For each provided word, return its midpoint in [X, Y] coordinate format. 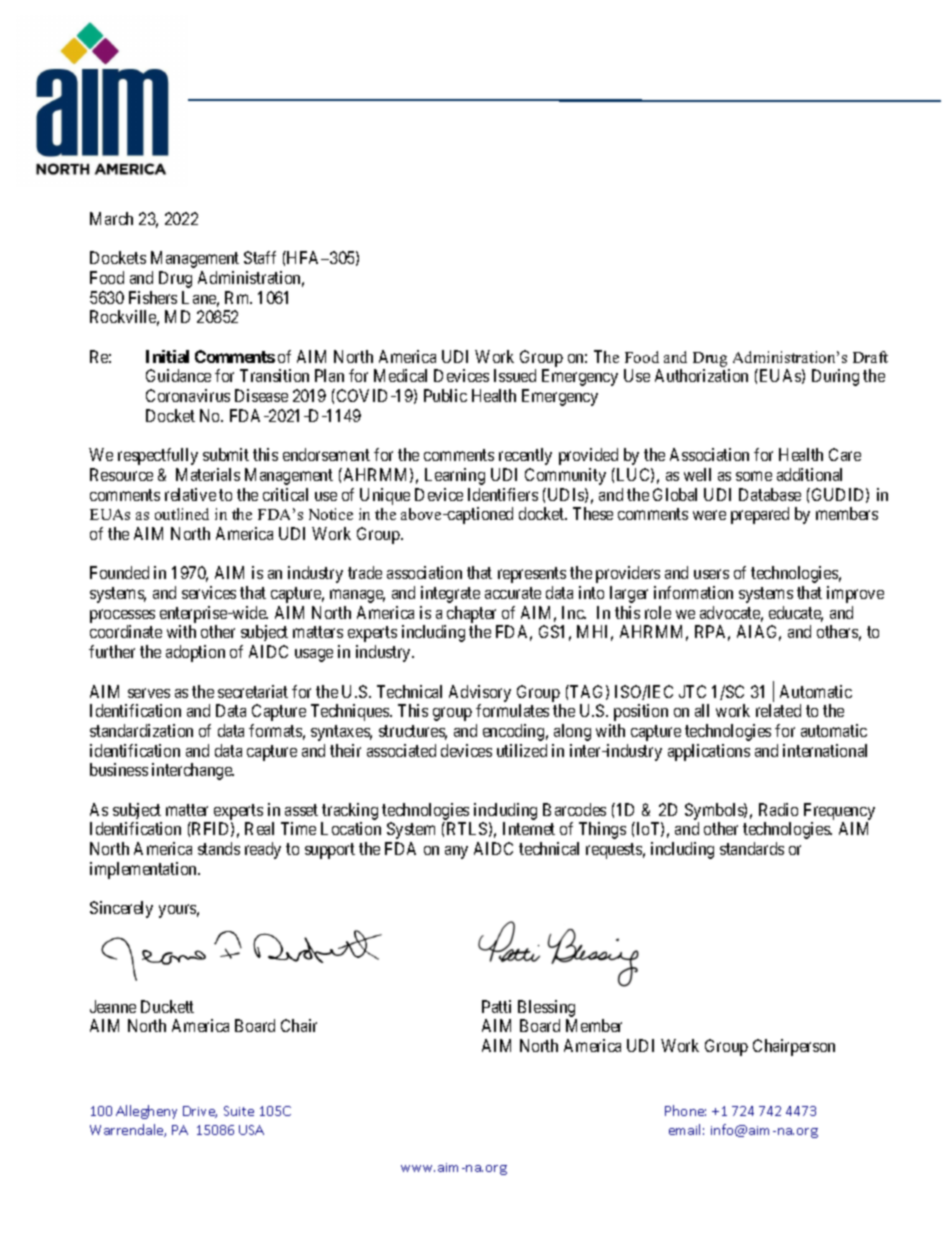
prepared [760, 515]
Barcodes [574, 809]
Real [259, 828]
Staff [260, 257]
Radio [778, 809]
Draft [870, 357]
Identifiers [503, 494]
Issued [515, 375]
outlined [182, 514]
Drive [200, 1112]
